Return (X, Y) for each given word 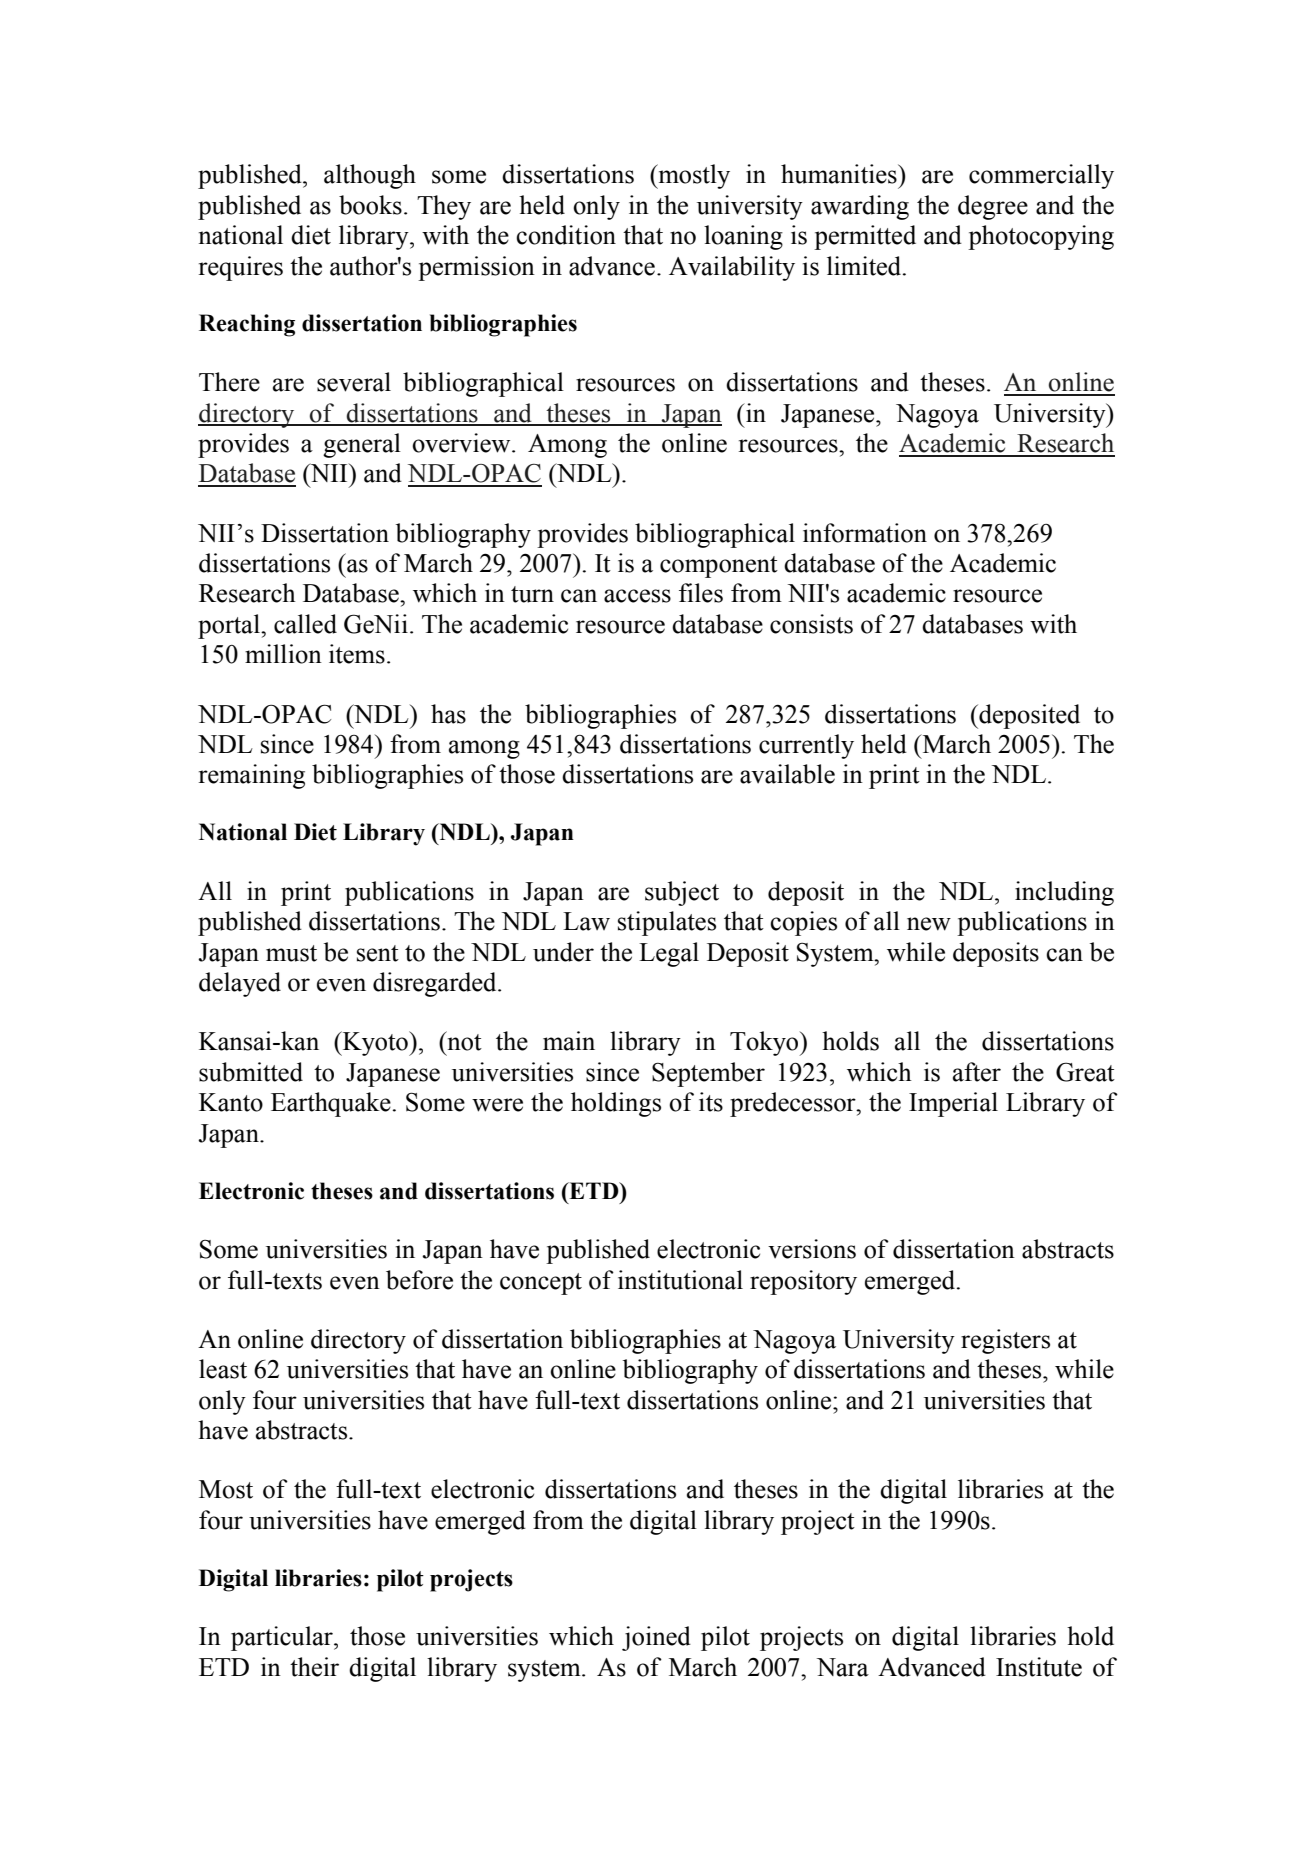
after (977, 1072)
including (1064, 893)
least (223, 1369)
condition (566, 235)
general (362, 445)
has (448, 714)
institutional (680, 1280)
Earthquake (331, 1104)
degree (993, 207)
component (719, 567)
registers (1005, 1341)
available (787, 774)
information (865, 533)
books (370, 205)
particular (283, 1638)
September (708, 1074)
